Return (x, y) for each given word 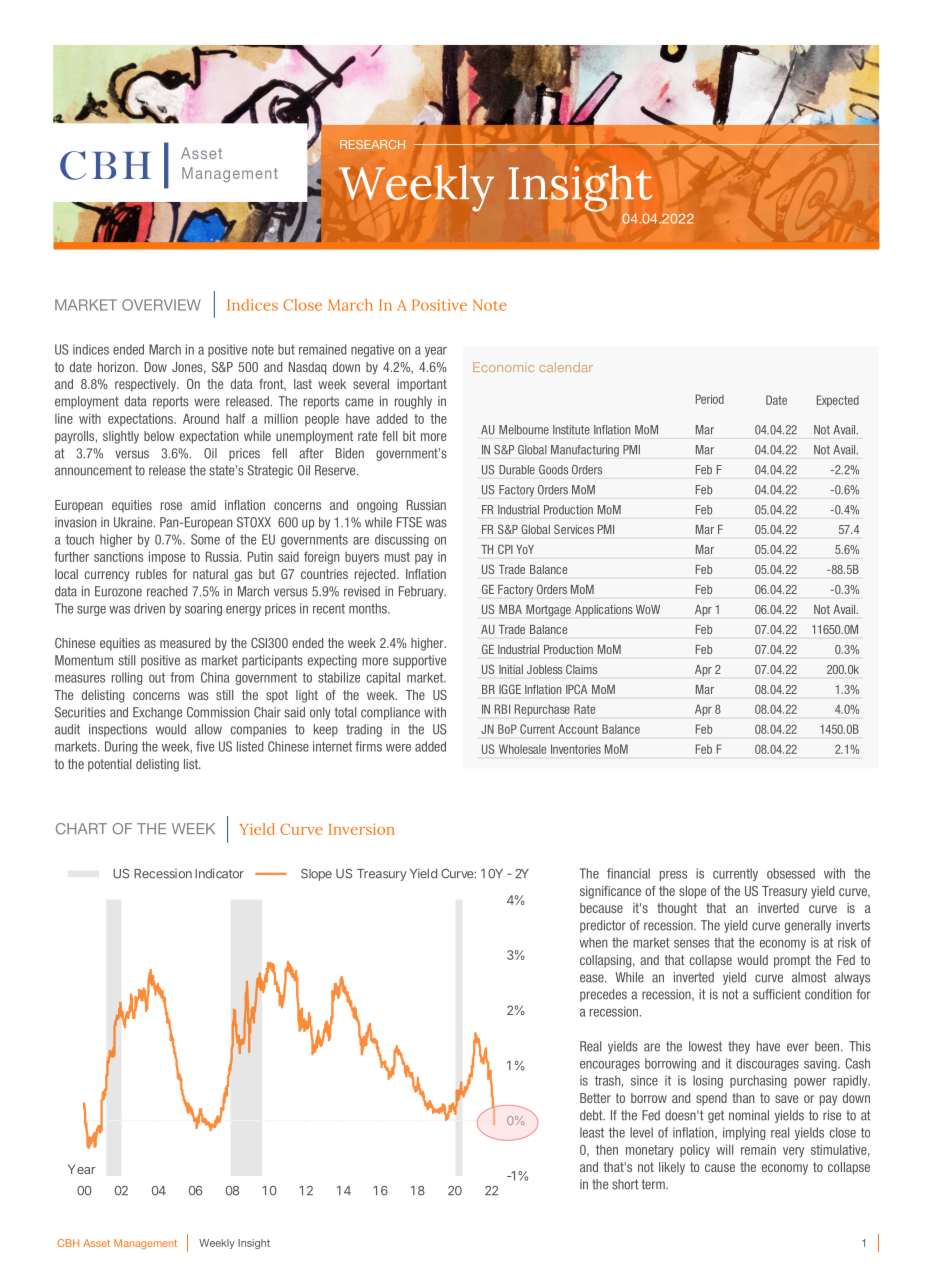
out (157, 678)
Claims (581, 669)
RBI (502, 709)
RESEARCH (372, 144)
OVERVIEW (161, 305)
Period (710, 399)
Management (145, 1244)
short (625, 1184)
